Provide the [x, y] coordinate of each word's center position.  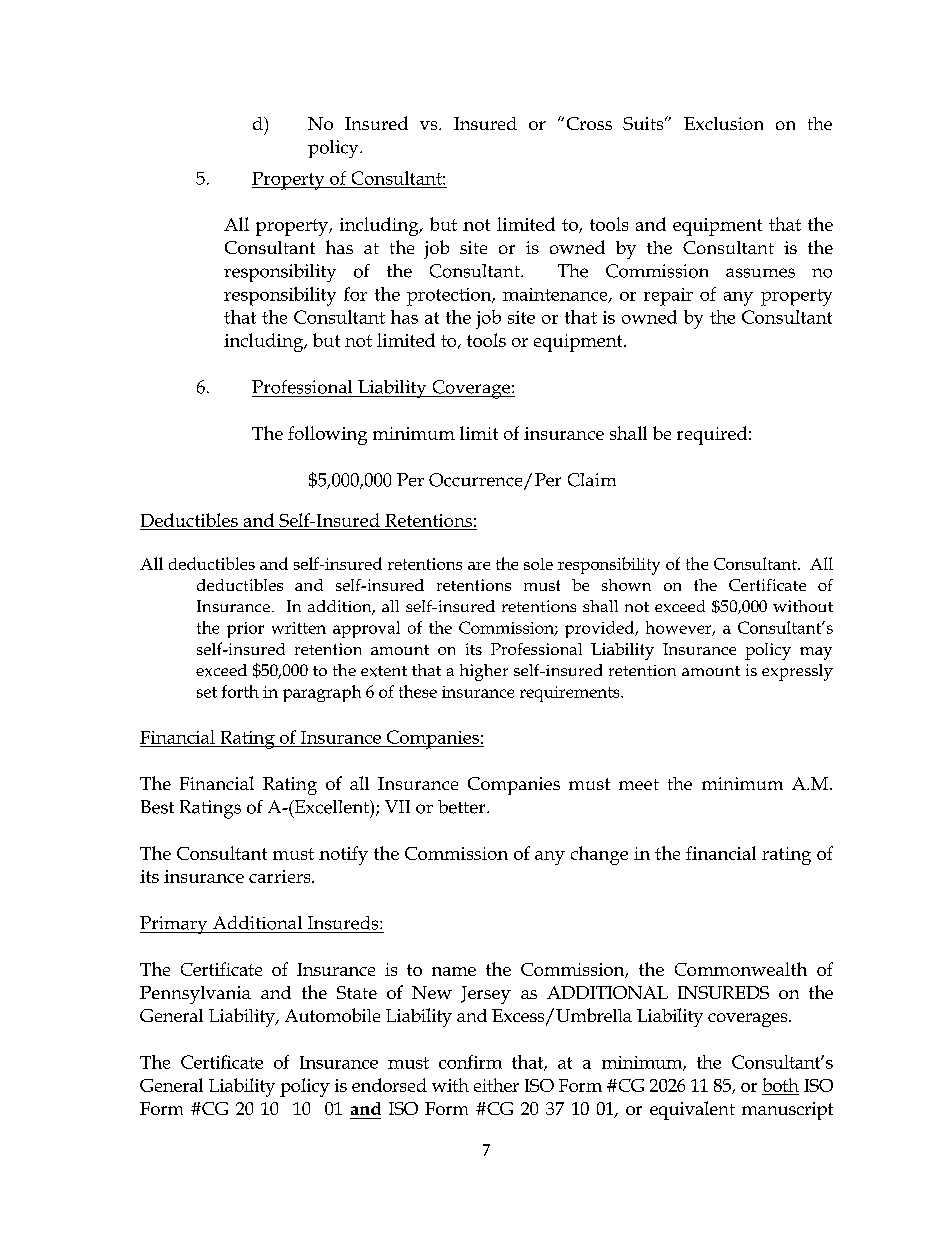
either [496, 1085]
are [479, 566]
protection [450, 297]
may [816, 653]
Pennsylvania [195, 995]
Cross [589, 123]
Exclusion [723, 123]
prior [245, 630]
